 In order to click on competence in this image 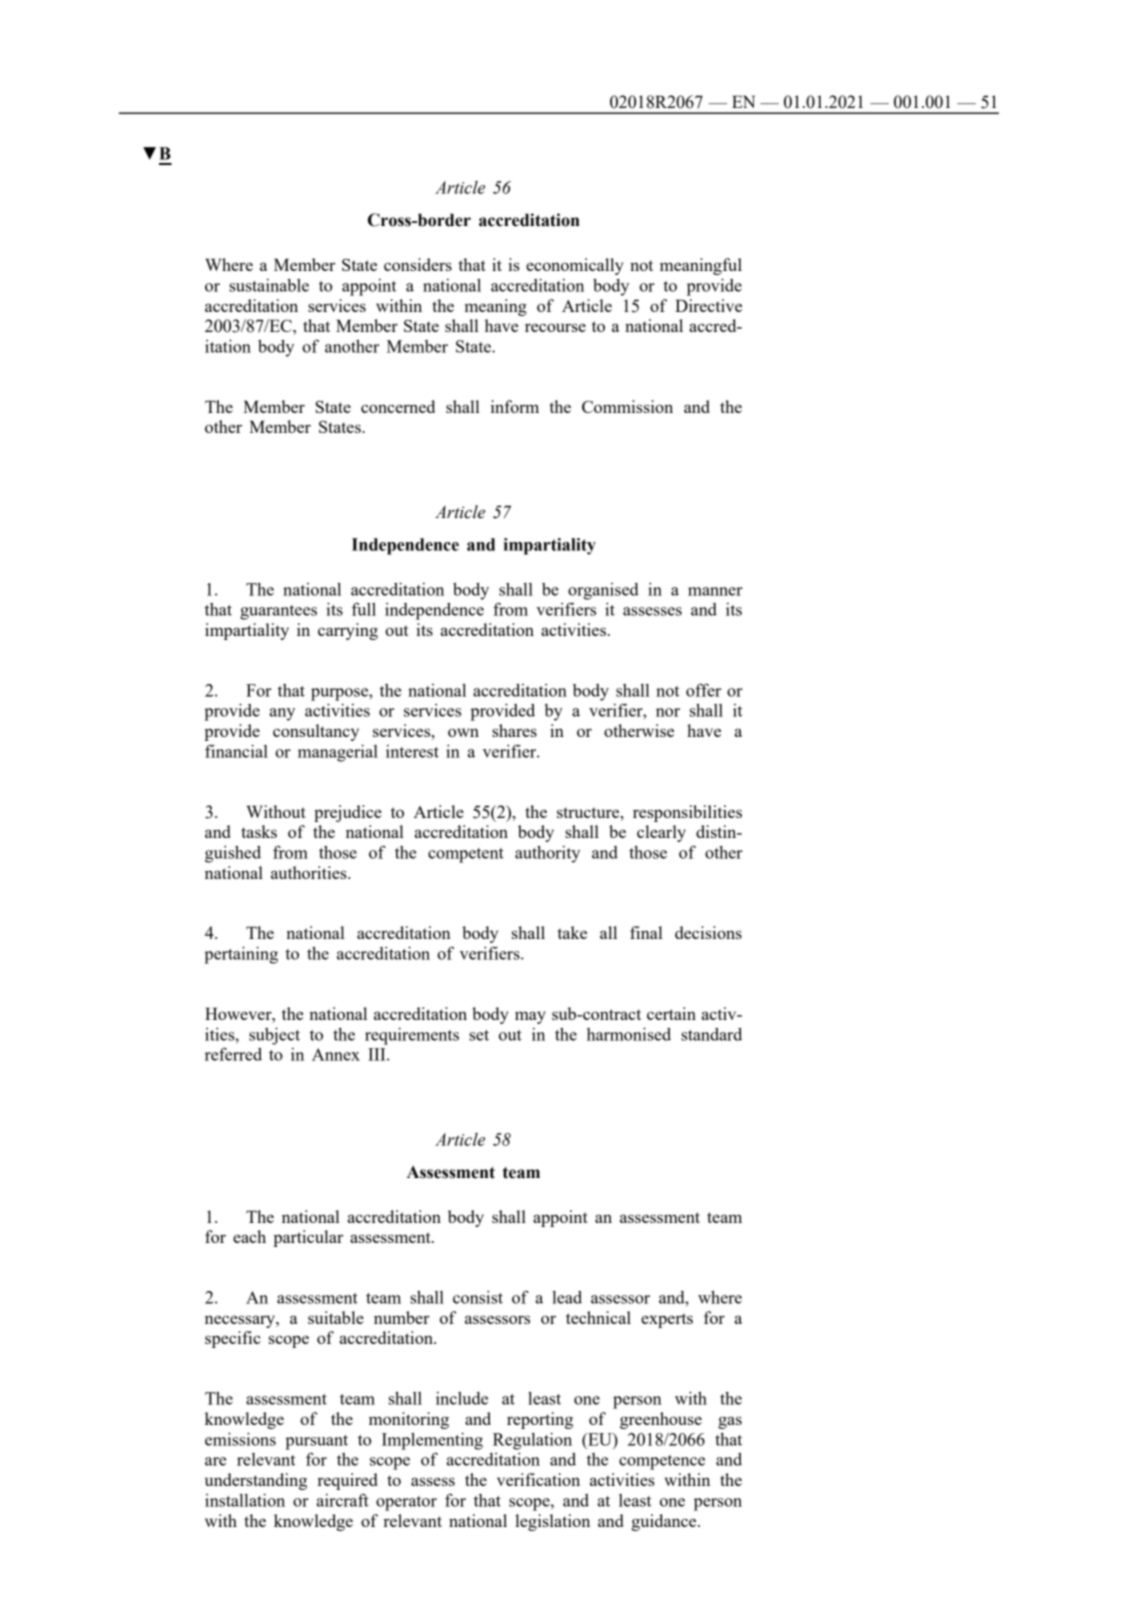, I will do `click(662, 1462)`.
